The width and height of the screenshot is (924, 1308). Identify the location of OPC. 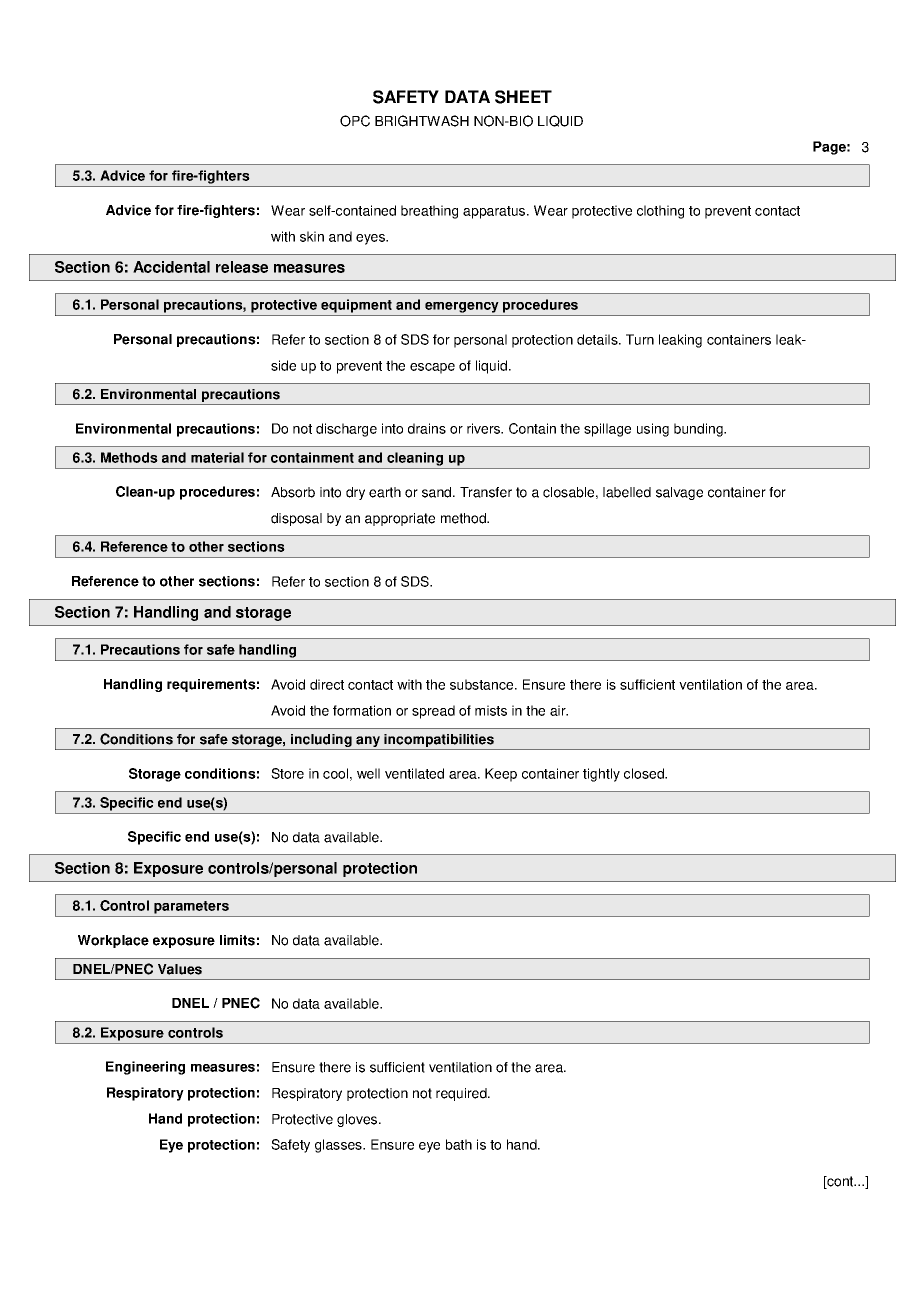
(355, 121).
